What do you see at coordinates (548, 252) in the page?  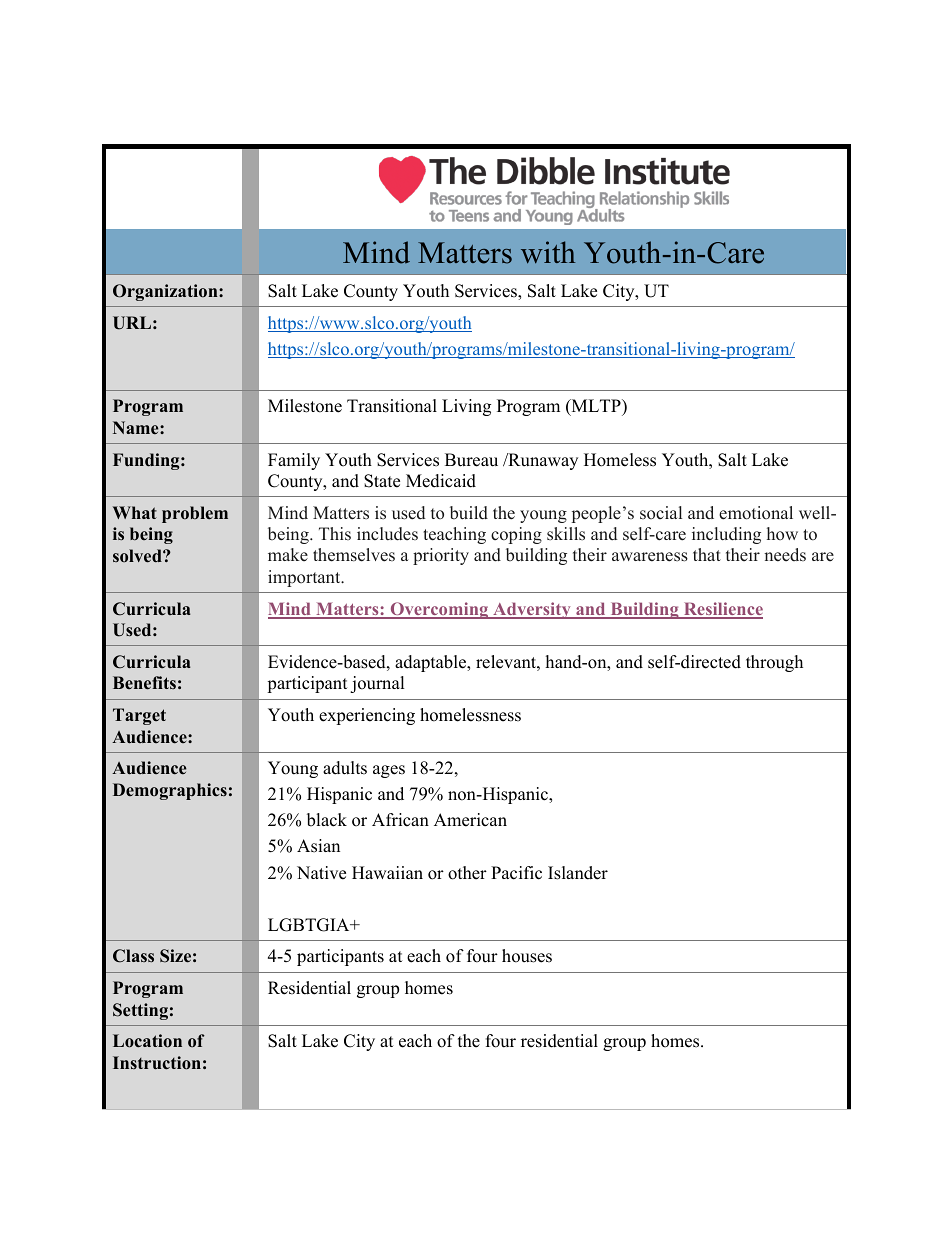 I see `with` at bounding box center [548, 252].
